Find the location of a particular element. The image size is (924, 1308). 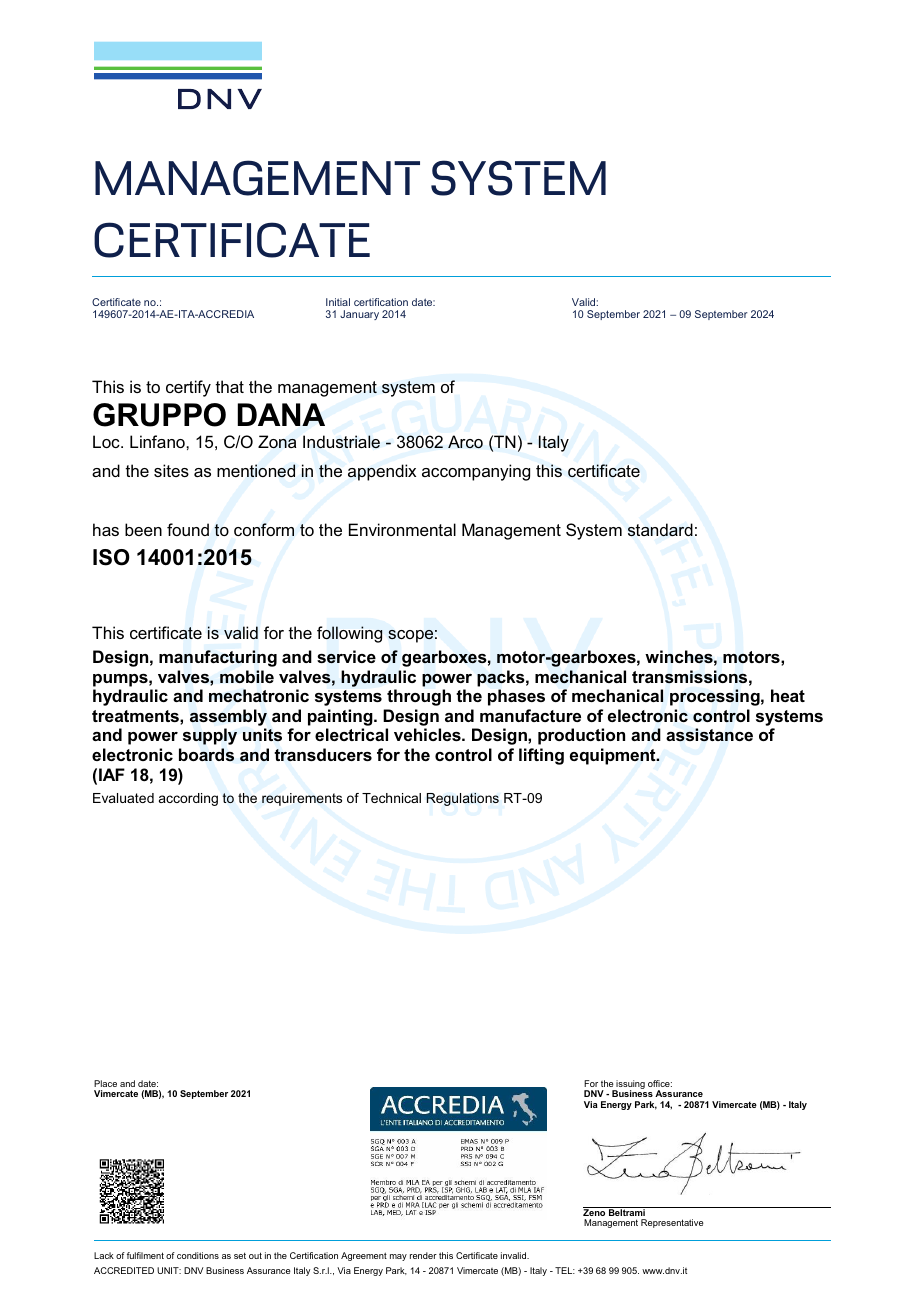

through is located at coordinates (419, 697).
